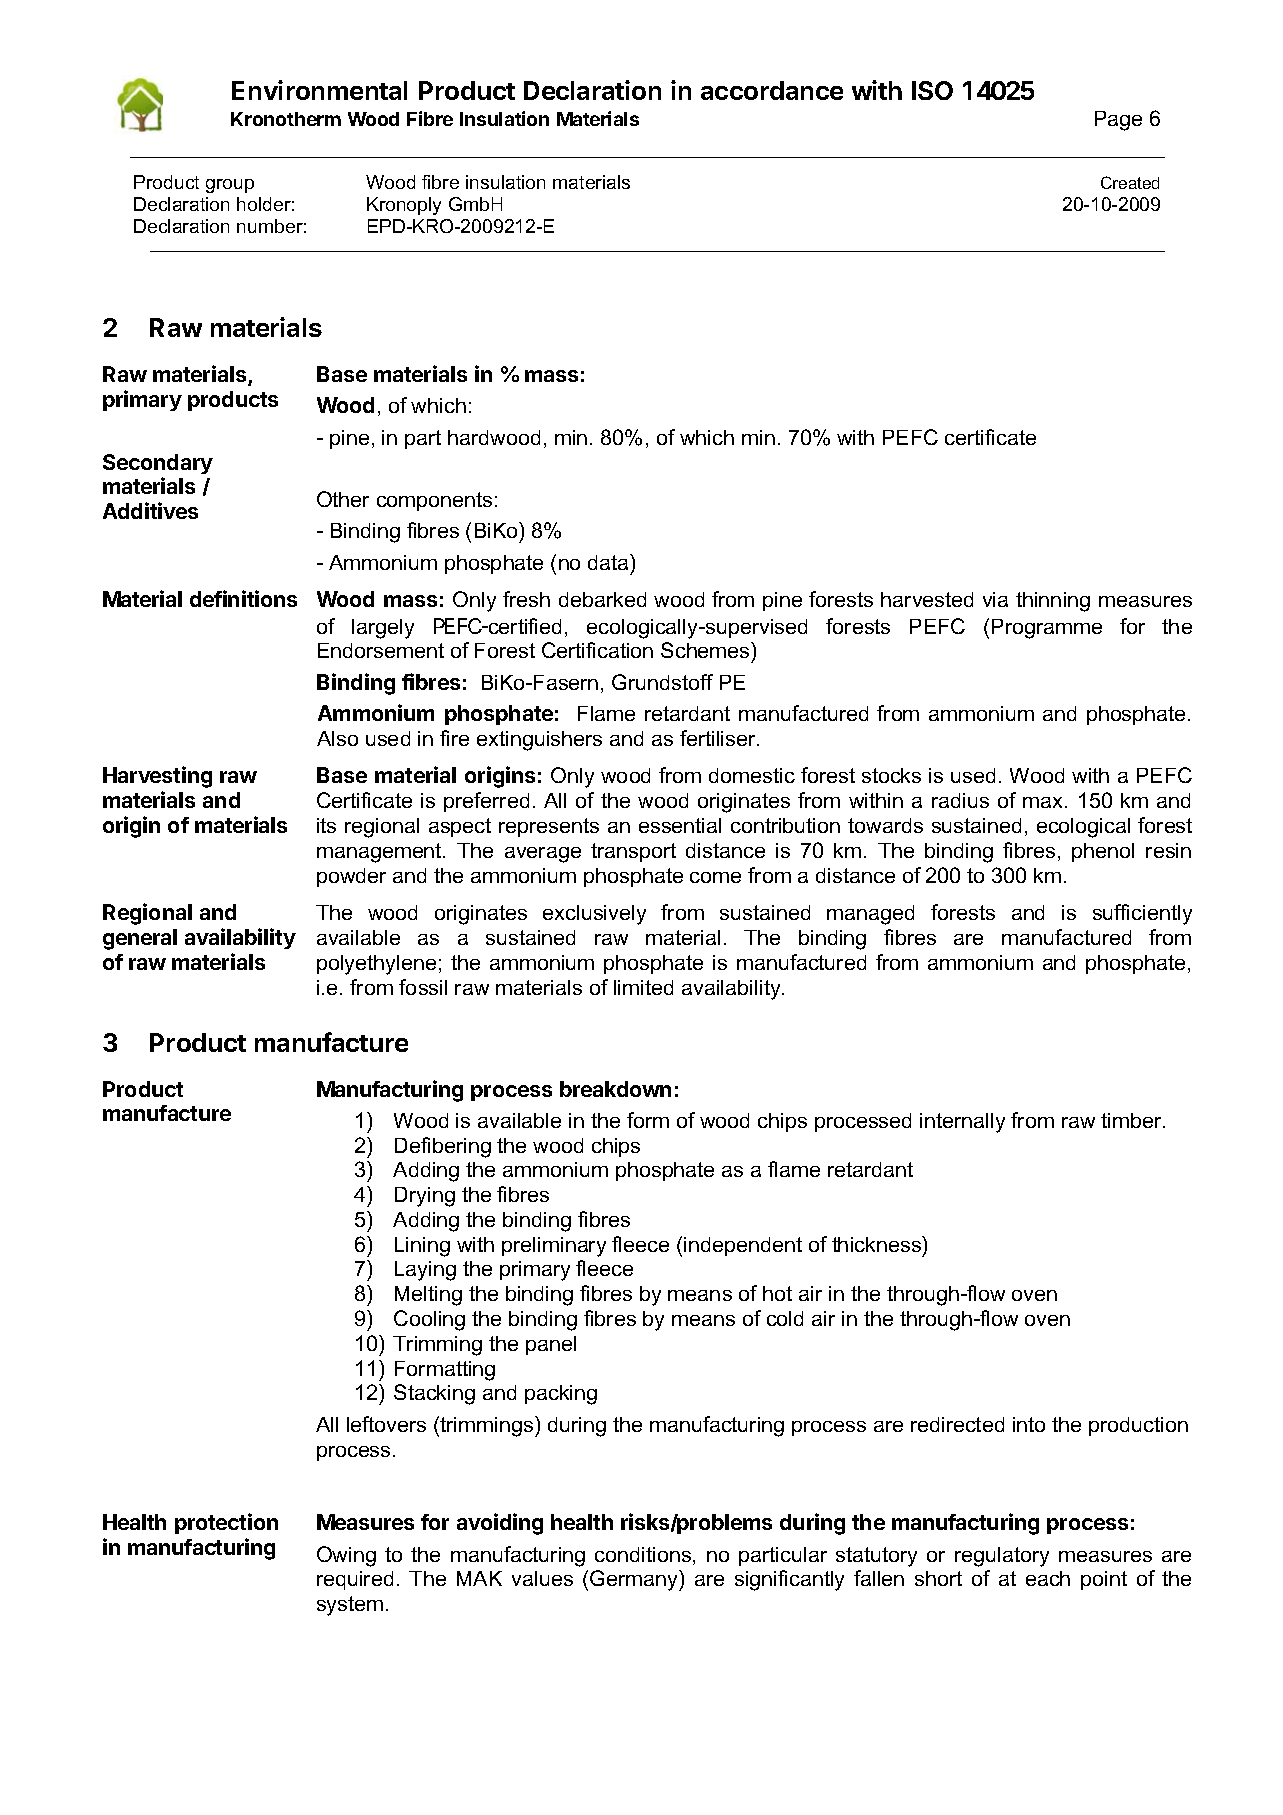 This screenshot has width=1283, height=1815. What do you see at coordinates (1118, 121) in the screenshot?
I see `Page` at bounding box center [1118, 121].
